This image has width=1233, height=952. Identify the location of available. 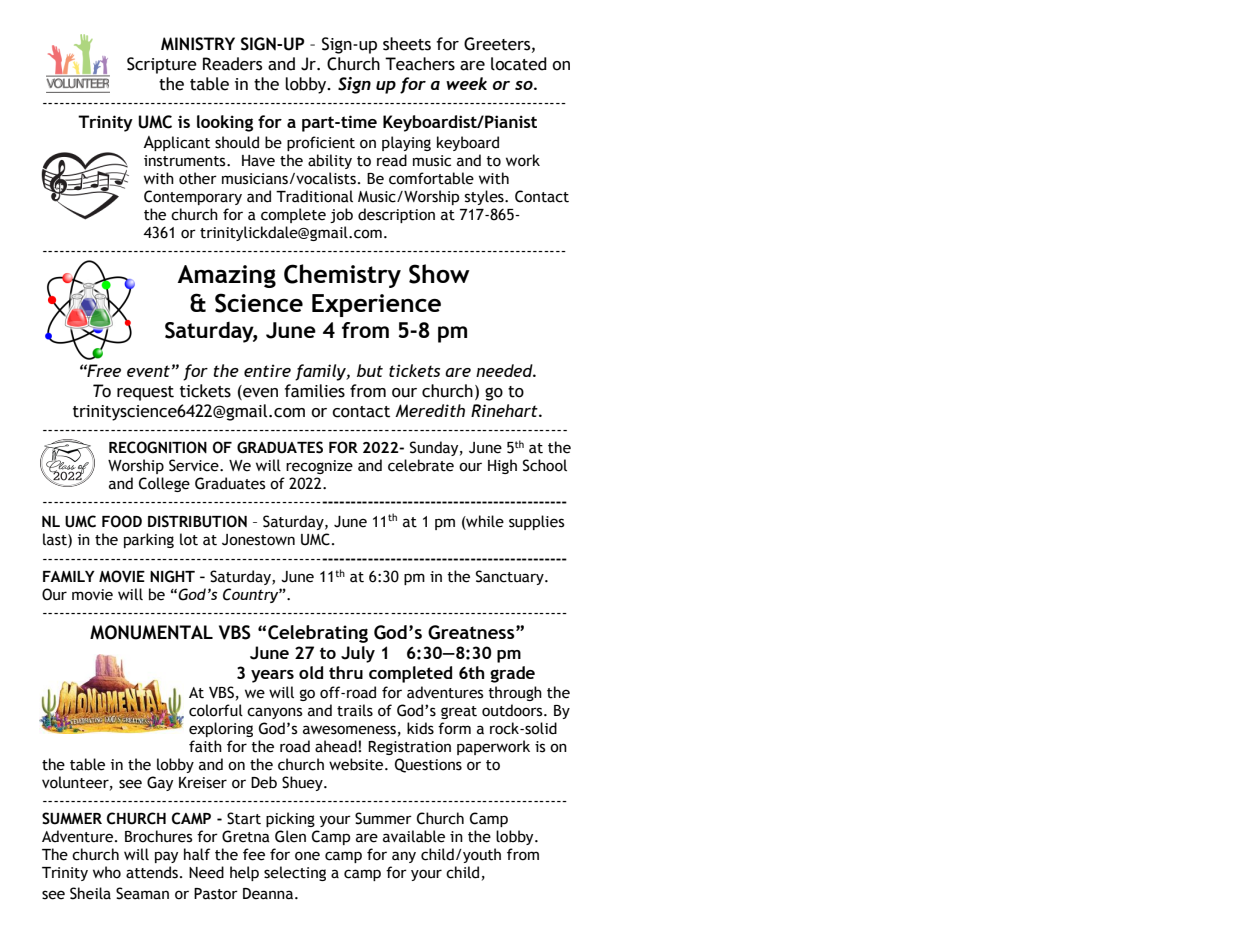
(414, 836).
